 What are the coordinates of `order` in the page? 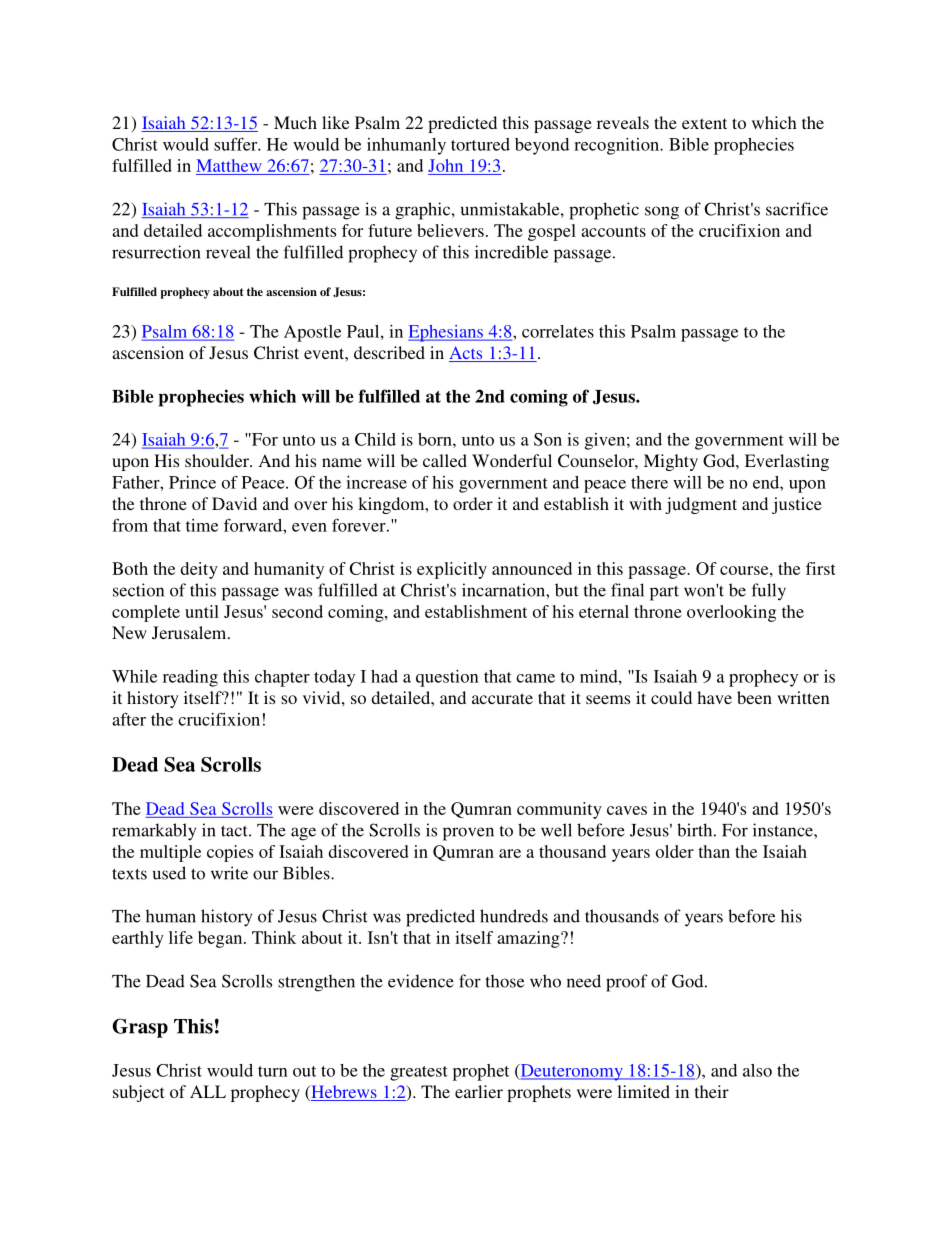 It's located at (473, 503).
